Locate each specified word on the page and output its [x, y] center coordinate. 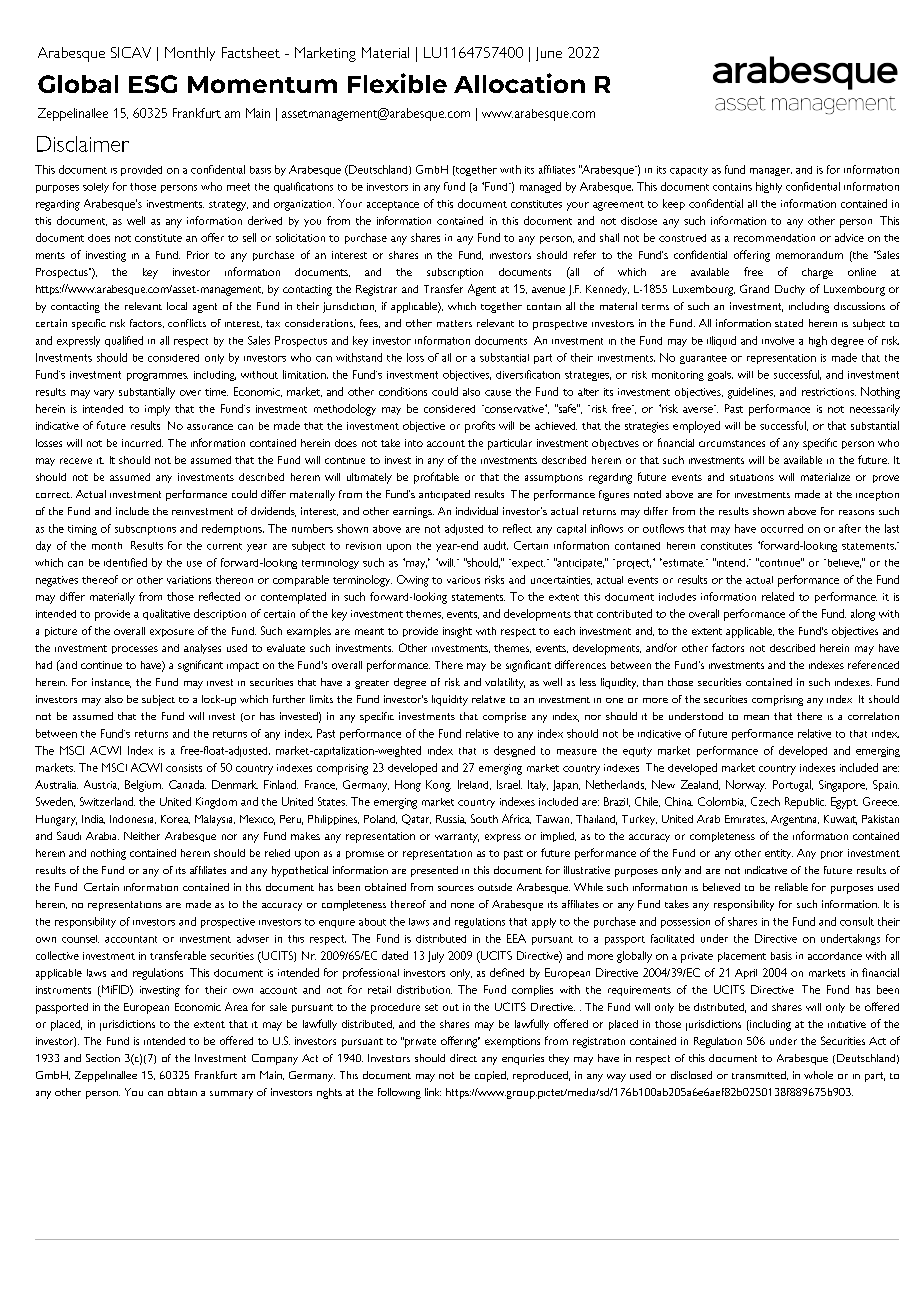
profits [480, 427]
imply [157, 410]
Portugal [793, 786]
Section [103, 1058]
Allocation [519, 83]
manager [771, 172]
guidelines [751, 393]
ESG [153, 84]
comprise [504, 717]
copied [491, 1076]
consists [184, 768]
